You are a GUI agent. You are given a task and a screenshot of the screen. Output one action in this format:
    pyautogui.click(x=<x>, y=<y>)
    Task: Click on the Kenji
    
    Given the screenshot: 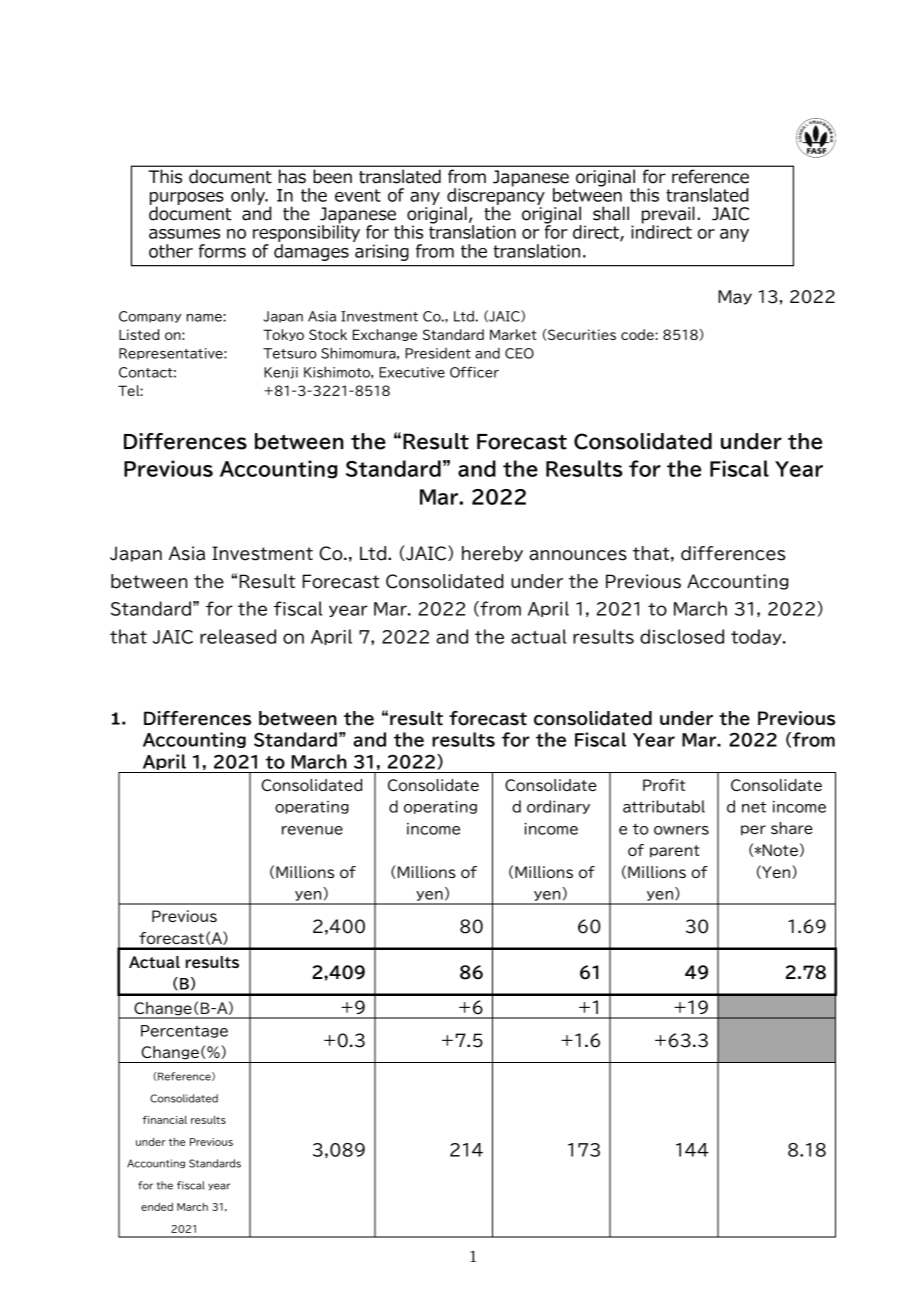 What is the action you would take?
    pyautogui.click(x=281, y=373)
